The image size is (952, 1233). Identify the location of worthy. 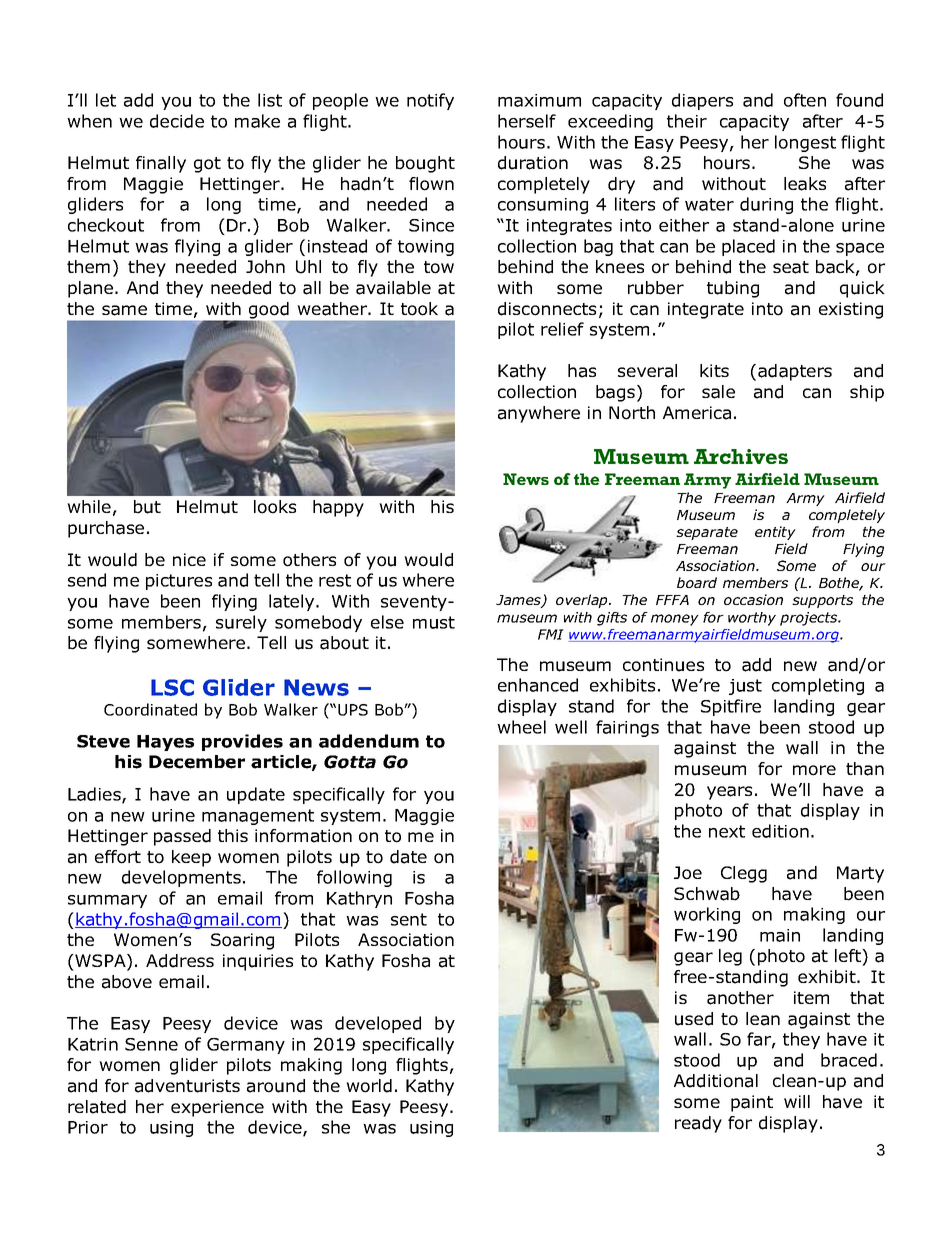
(752, 619).
